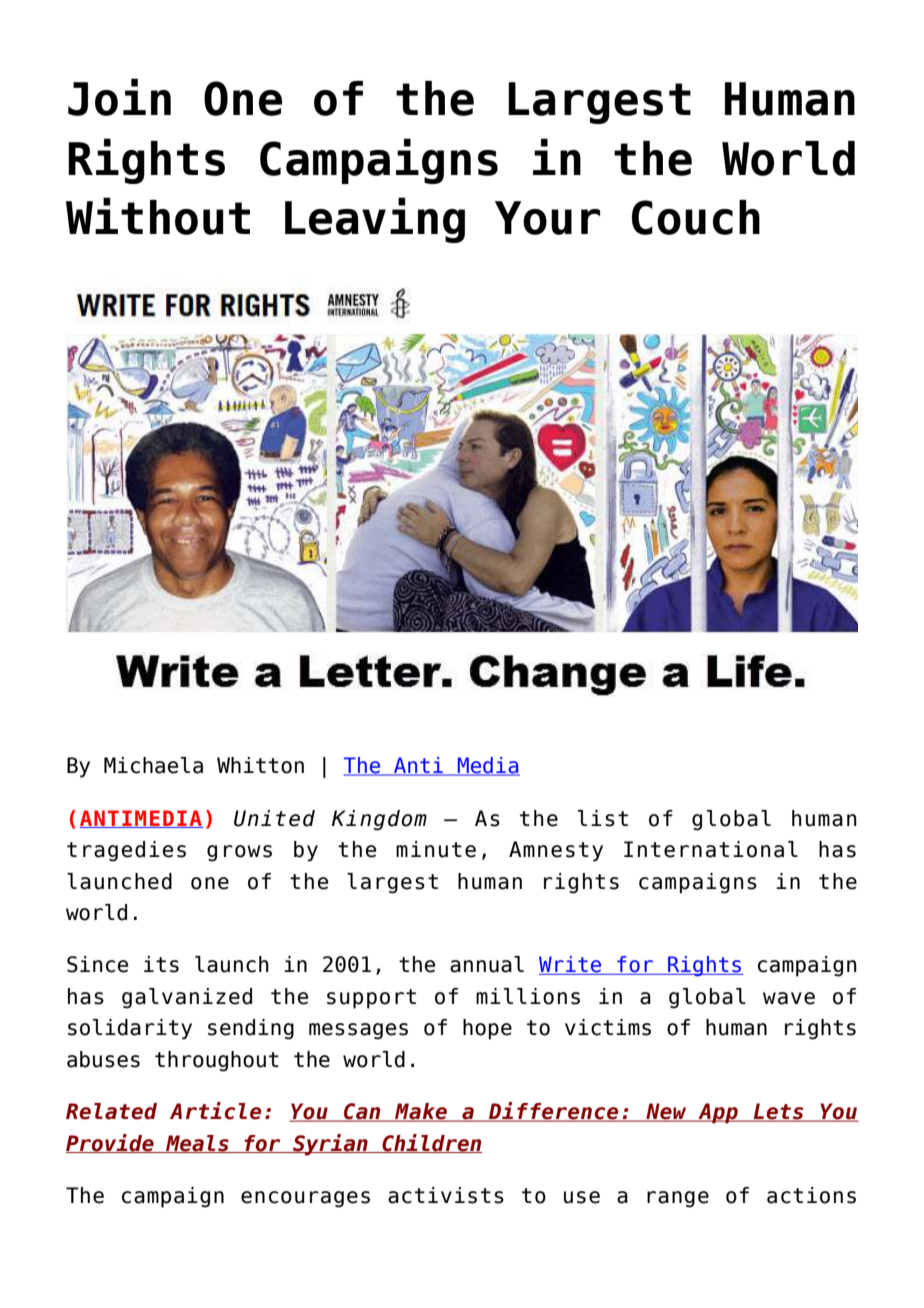 The height and width of the screenshot is (1308, 924). What do you see at coordinates (696, 217) in the screenshot?
I see `Couch` at bounding box center [696, 217].
